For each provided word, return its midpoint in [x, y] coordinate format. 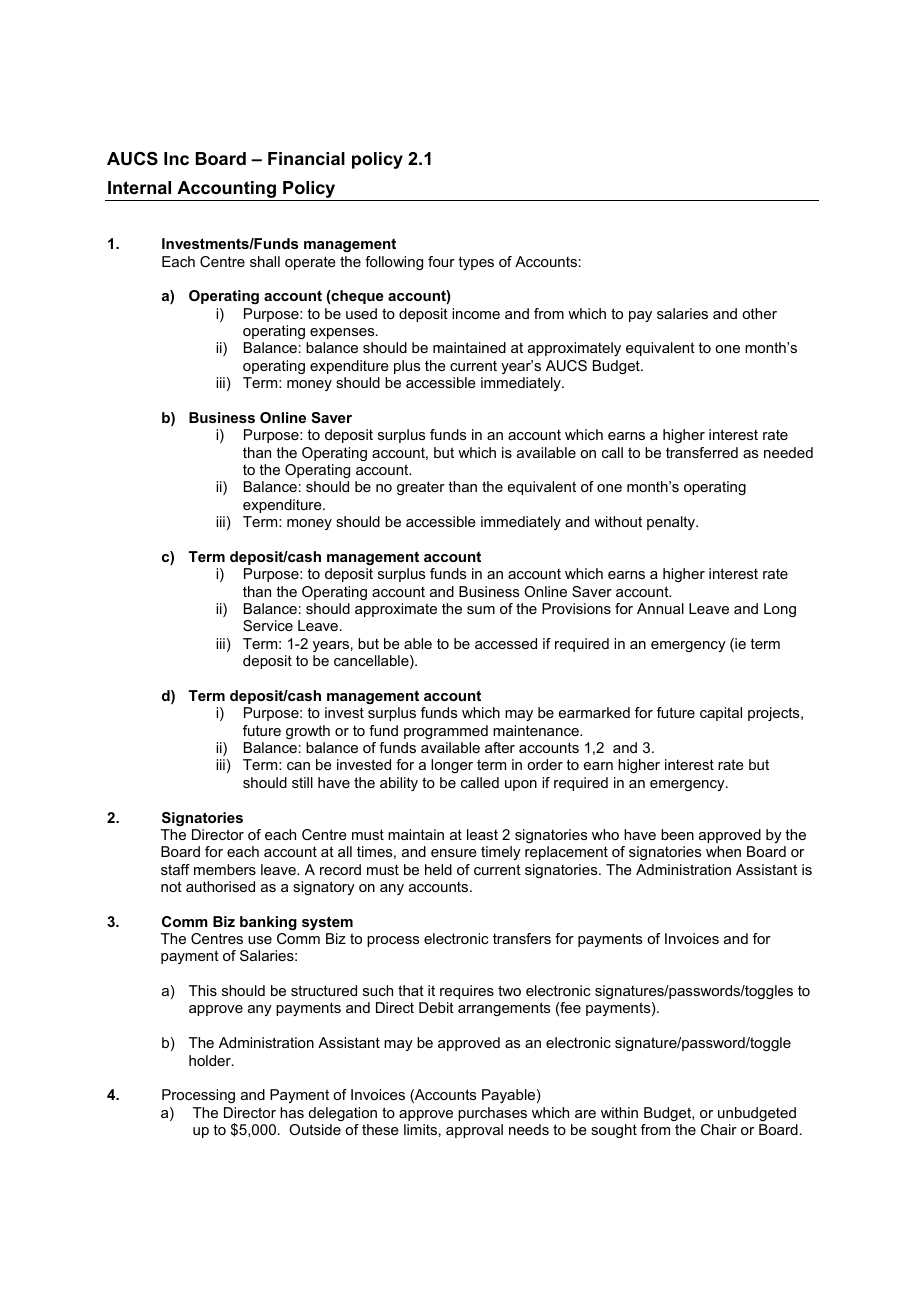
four [441, 261]
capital [721, 714]
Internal [139, 187]
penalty [672, 523]
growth [308, 732]
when [723, 851]
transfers [522, 938]
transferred [702, 452]
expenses [343, 333]
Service [268, 625]
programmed [446, 732]
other [759, 313]
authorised [220, 886]
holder [211, 1060]
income [476, 313]
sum [481, 610]
